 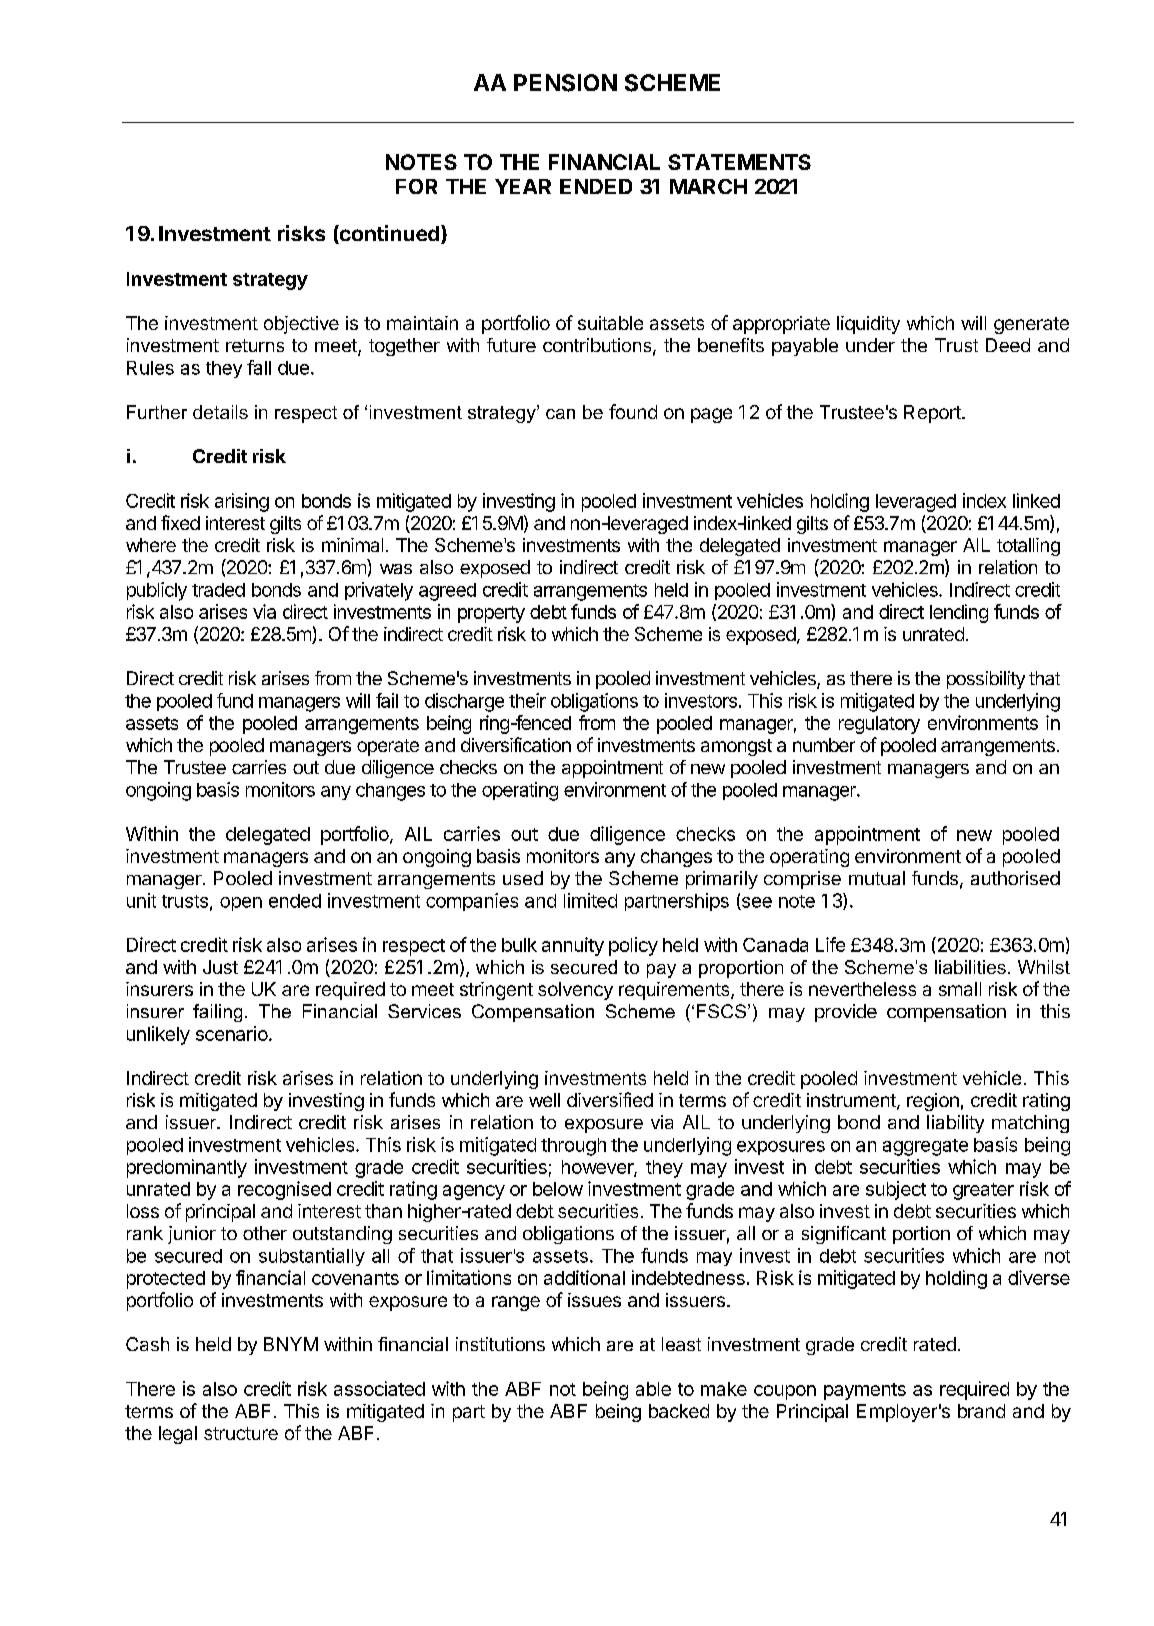 What do you see at coordinates (565, 83) in the page?
I see `PENSION` at bounding box center [565, 83].
